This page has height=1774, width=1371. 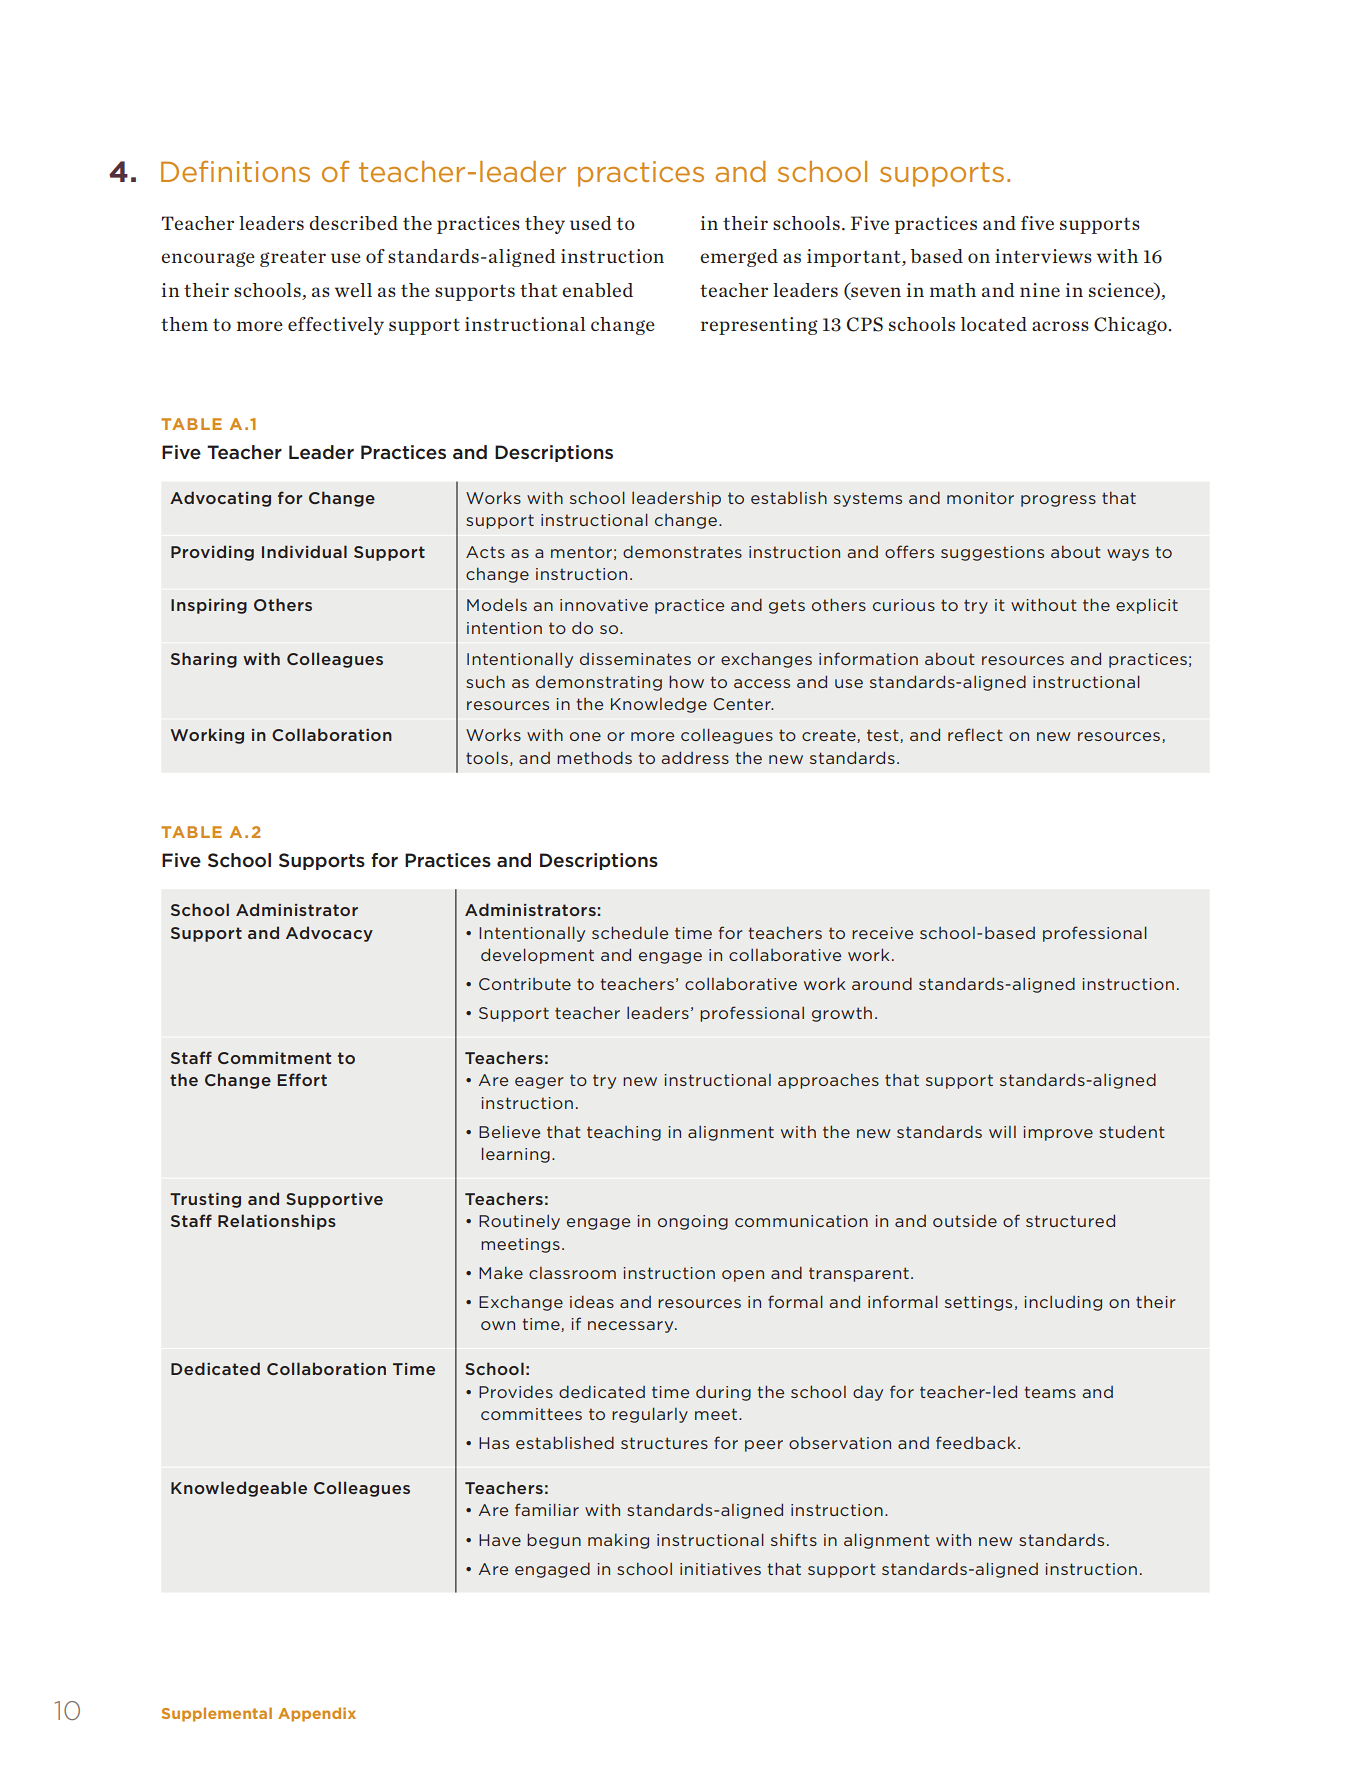 I want to click on structured, so click(x=1070, y=1220).
